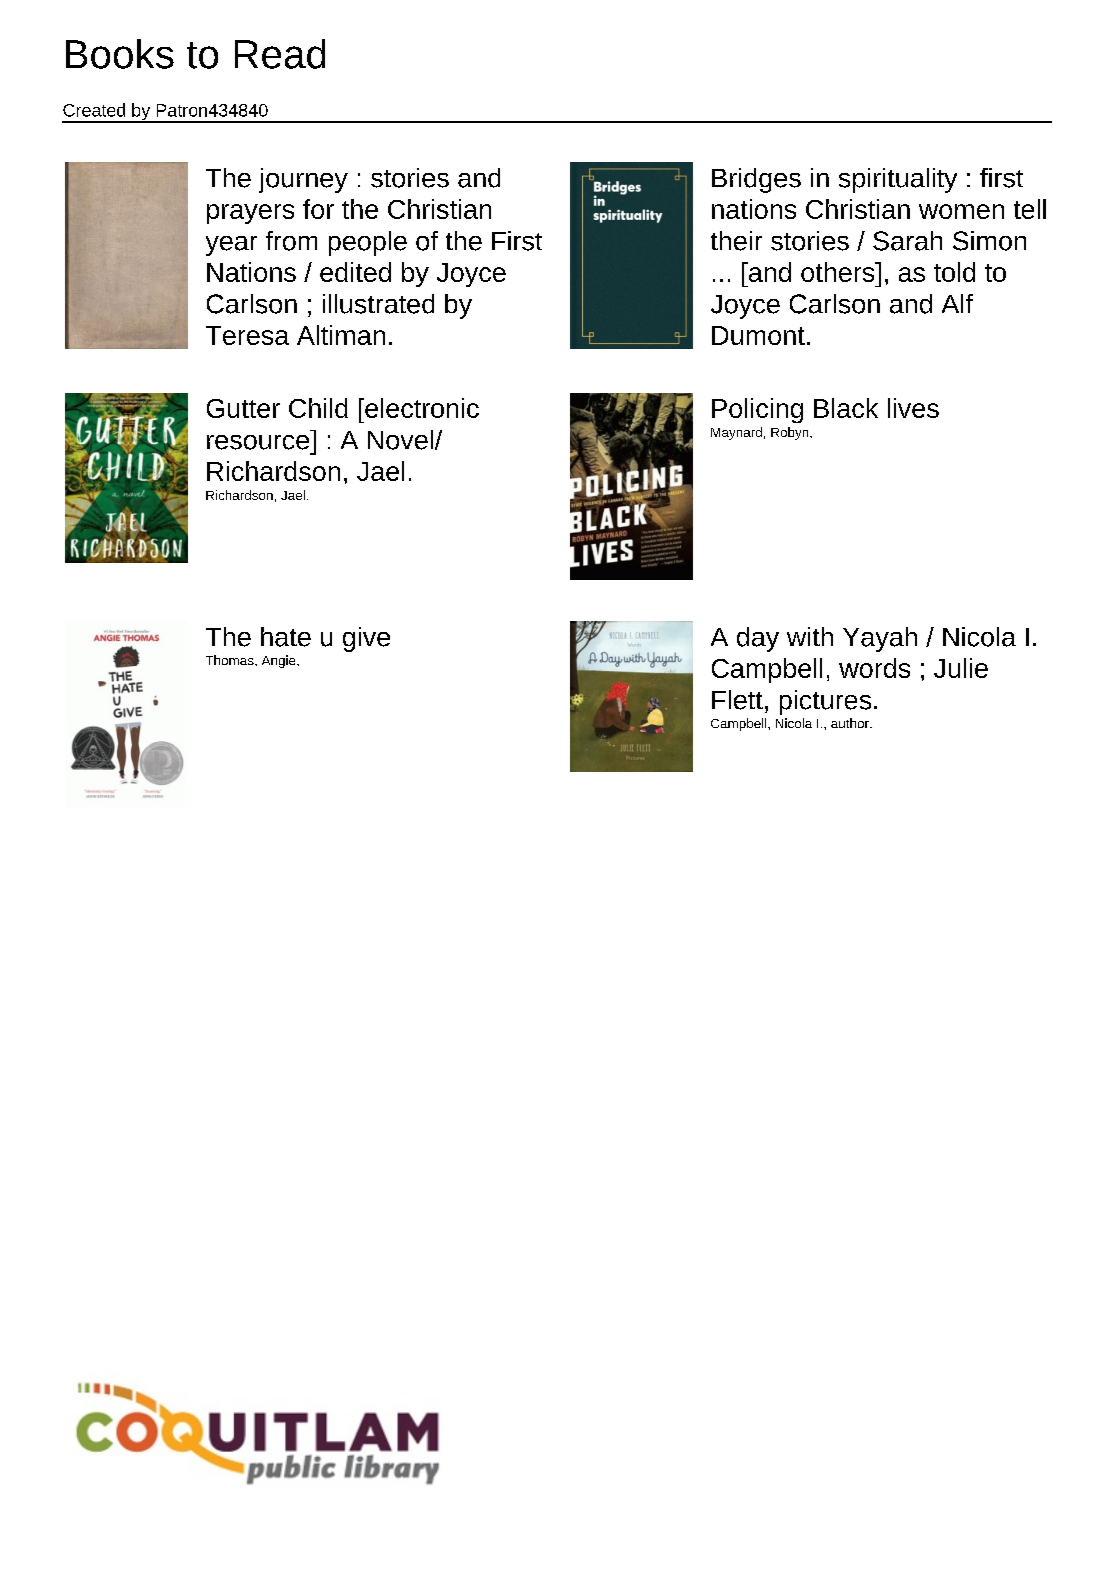 The image size is (1115, 1578). Describe the element at coordinates (258, 442) in the screenshot. I see `resource` at that location.
